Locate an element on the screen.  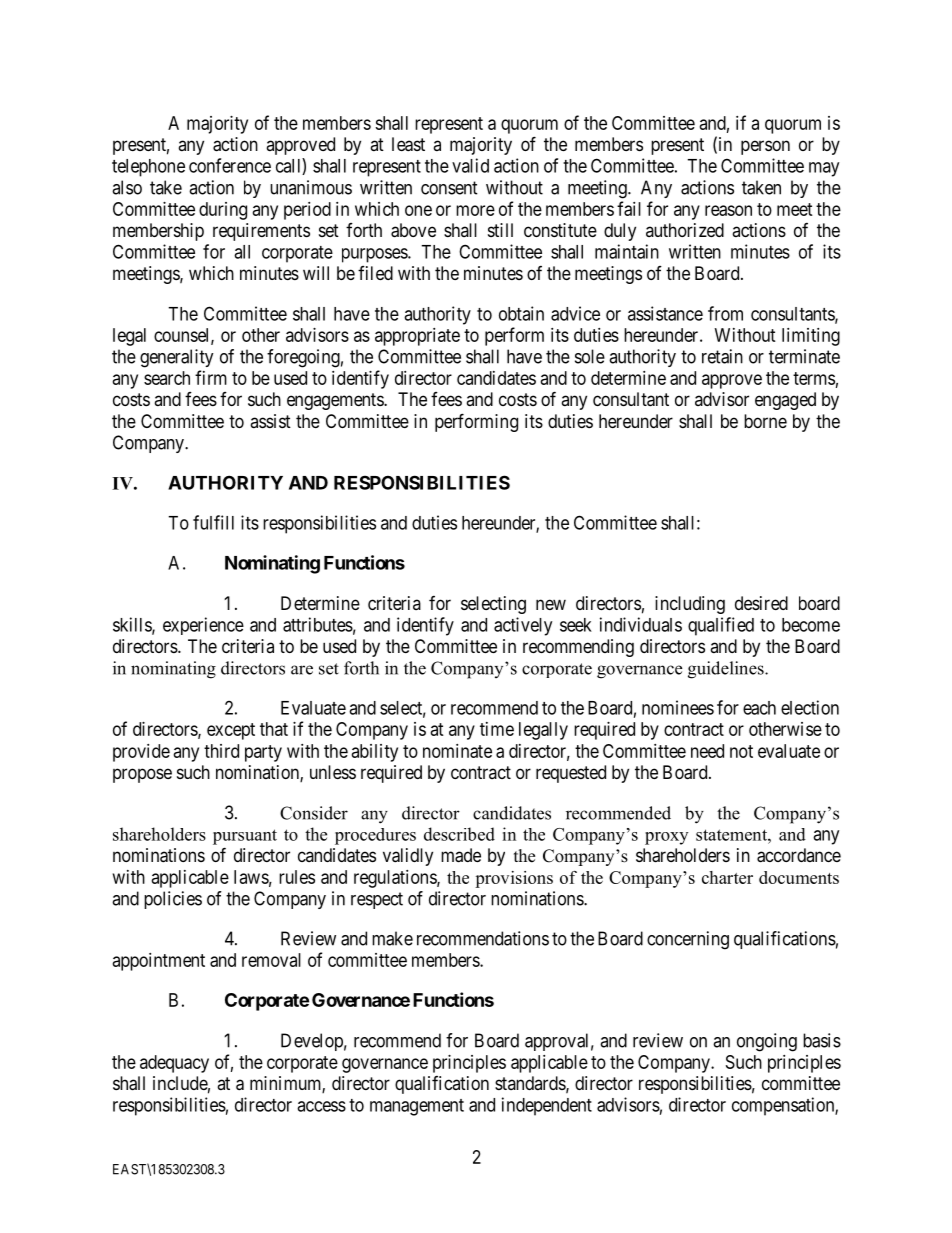
management is located at coordinates (417, 1107).
